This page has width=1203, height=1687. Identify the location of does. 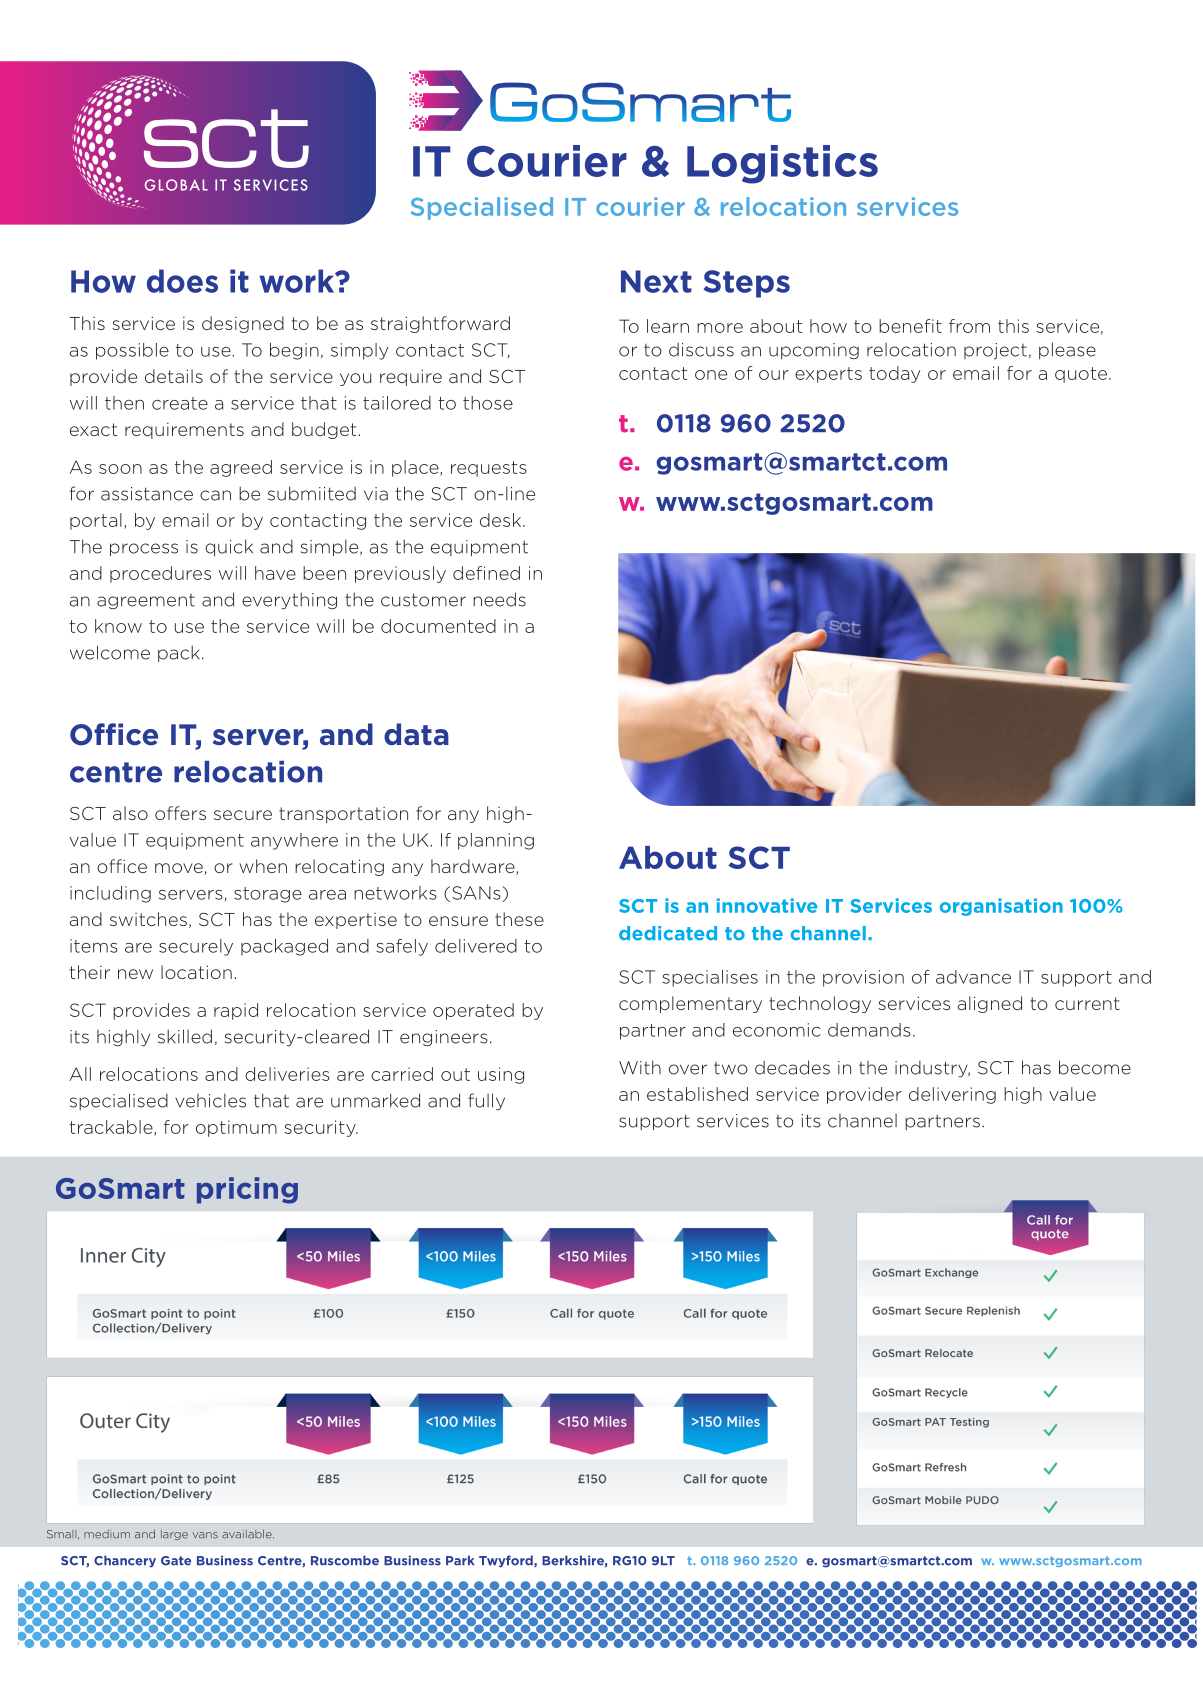
(182, 281).
